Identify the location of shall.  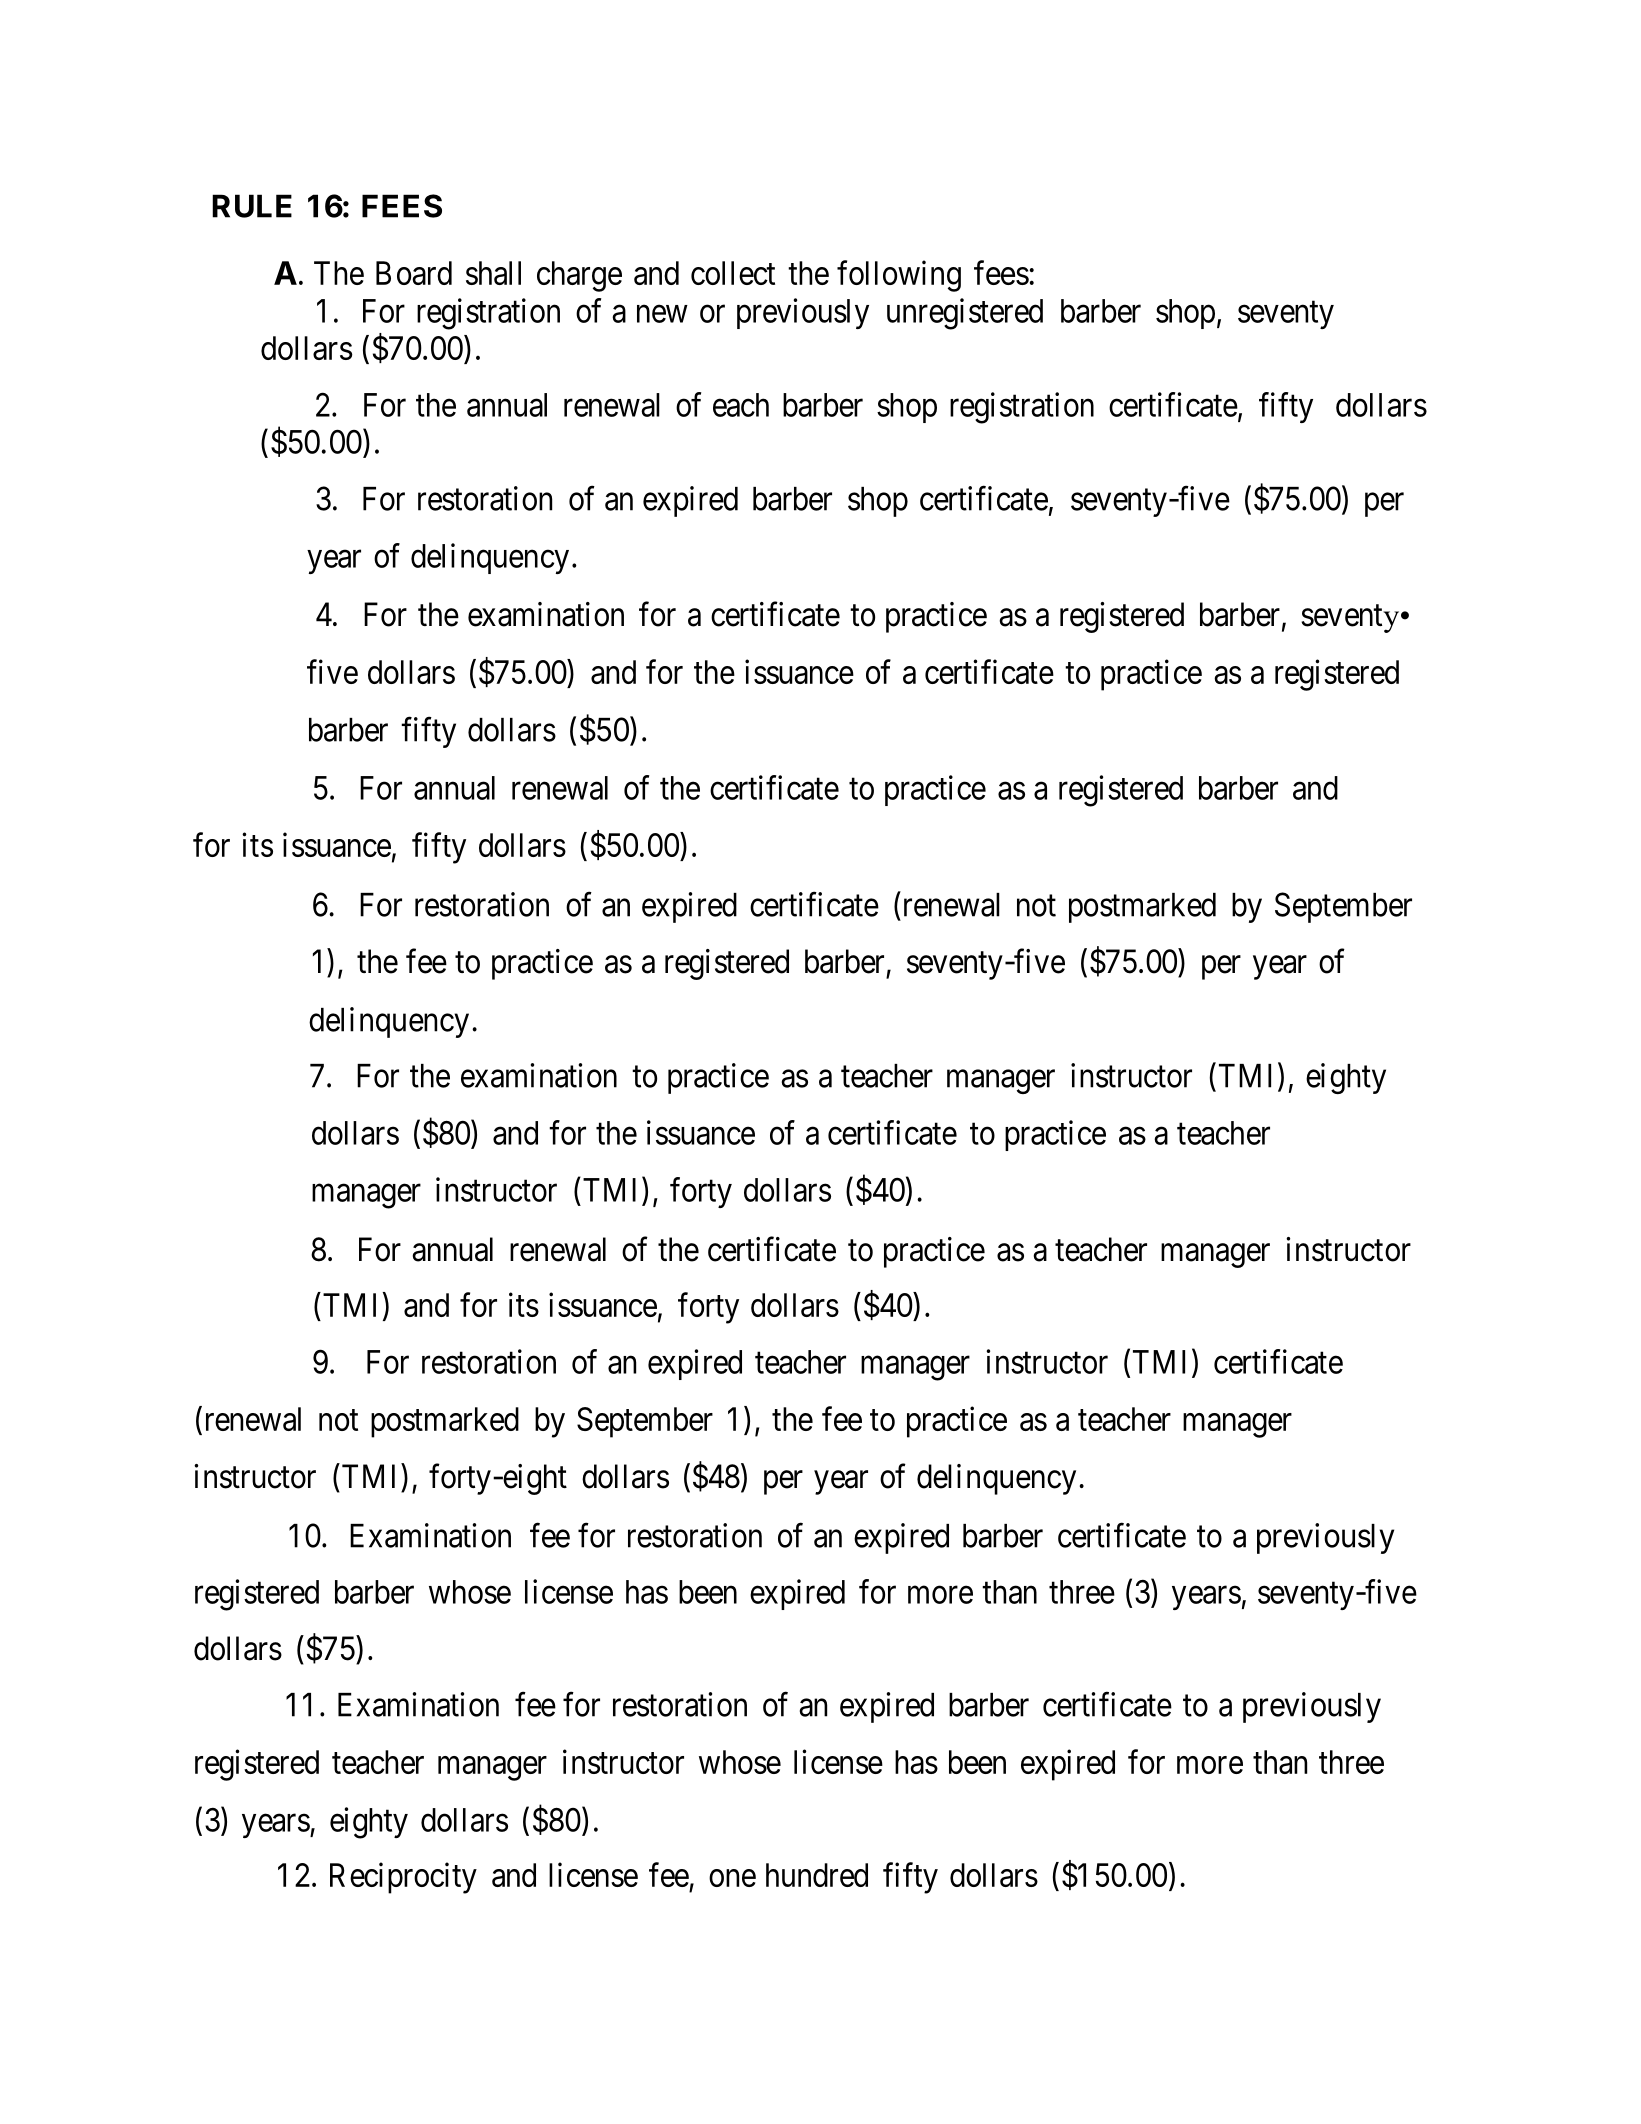
(493, 273).
